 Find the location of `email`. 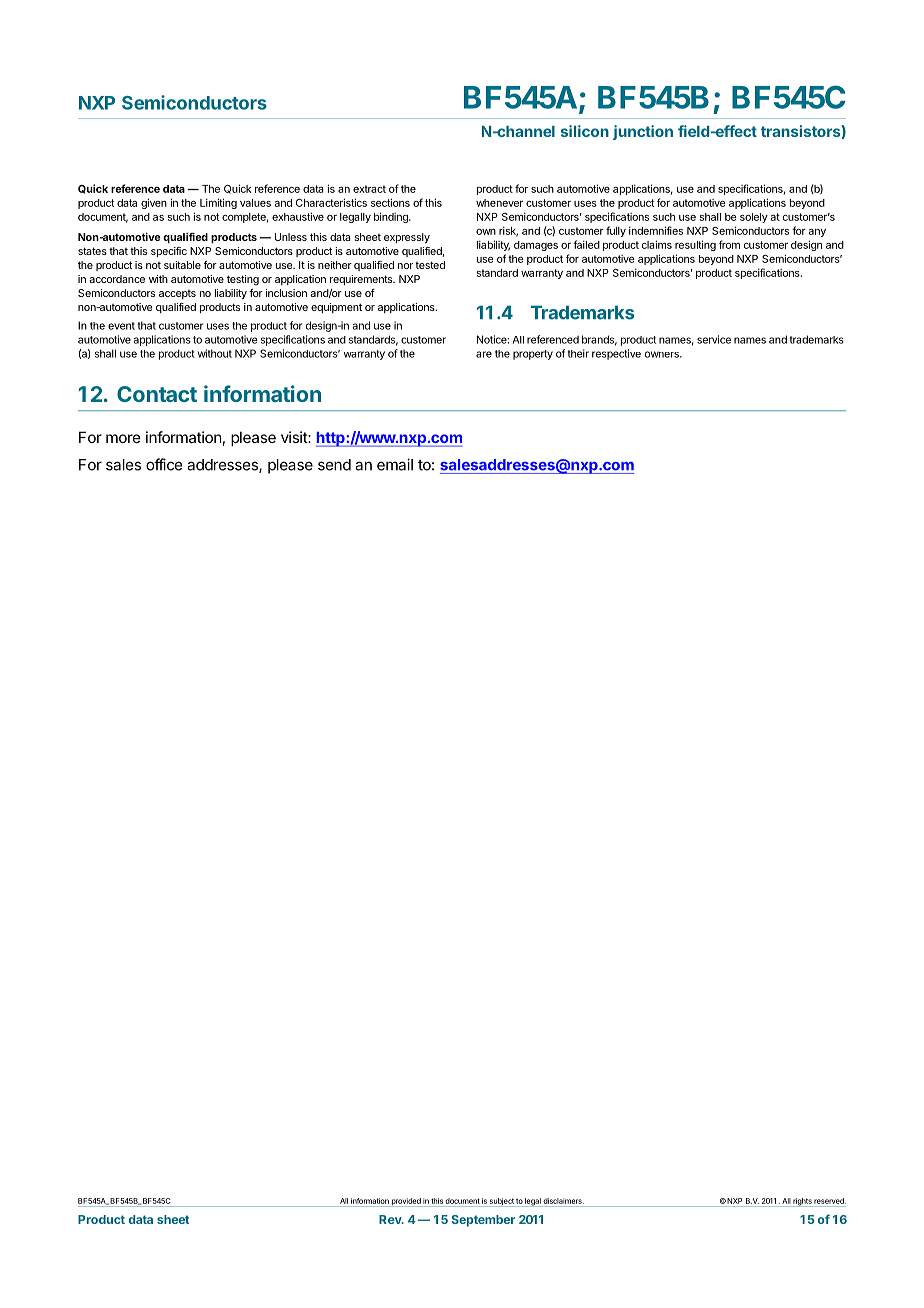

email is located at coordinates (395, 464).
